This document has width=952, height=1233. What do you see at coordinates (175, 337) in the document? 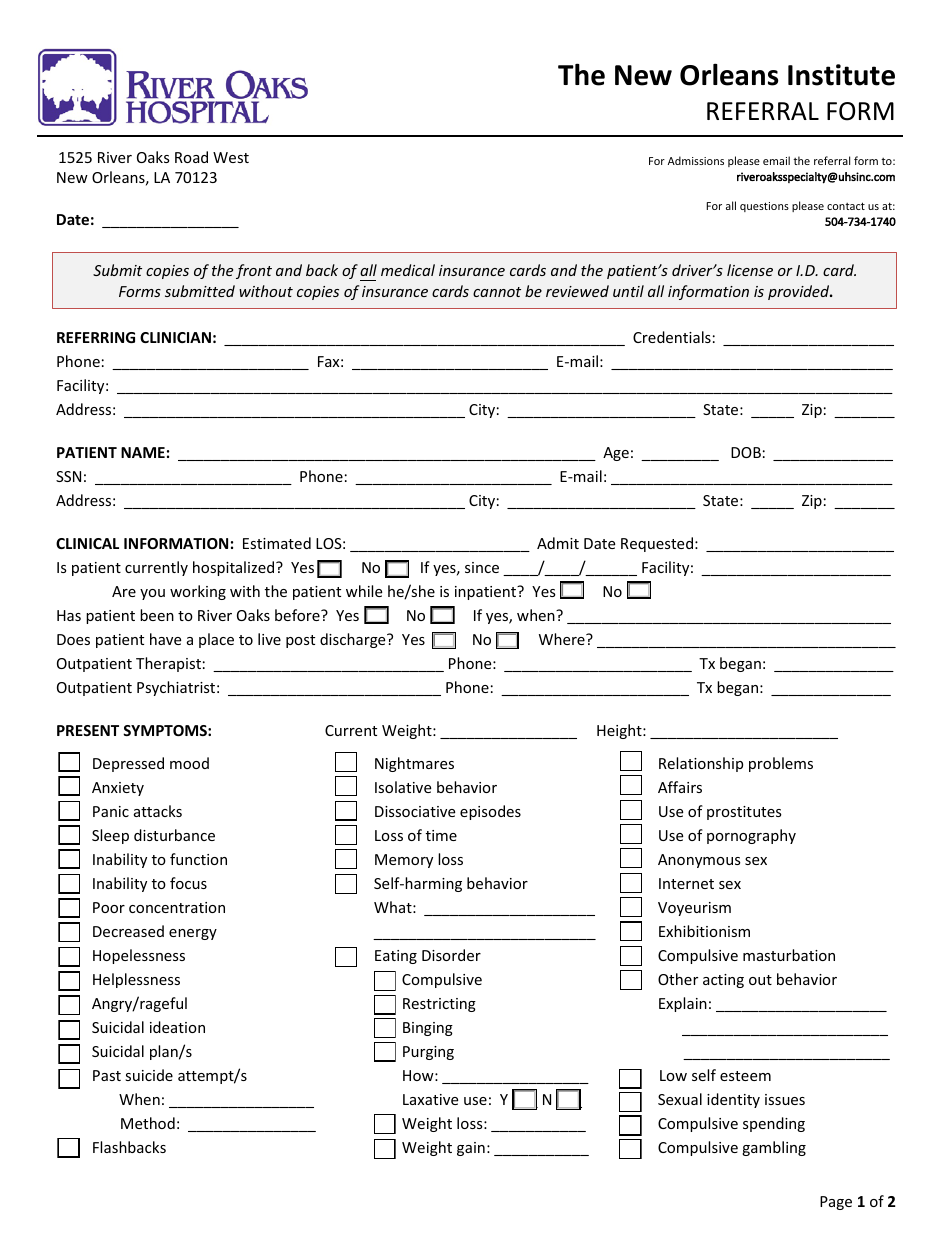
I see `CLINICIAN` at bounding box center [175, 337].
